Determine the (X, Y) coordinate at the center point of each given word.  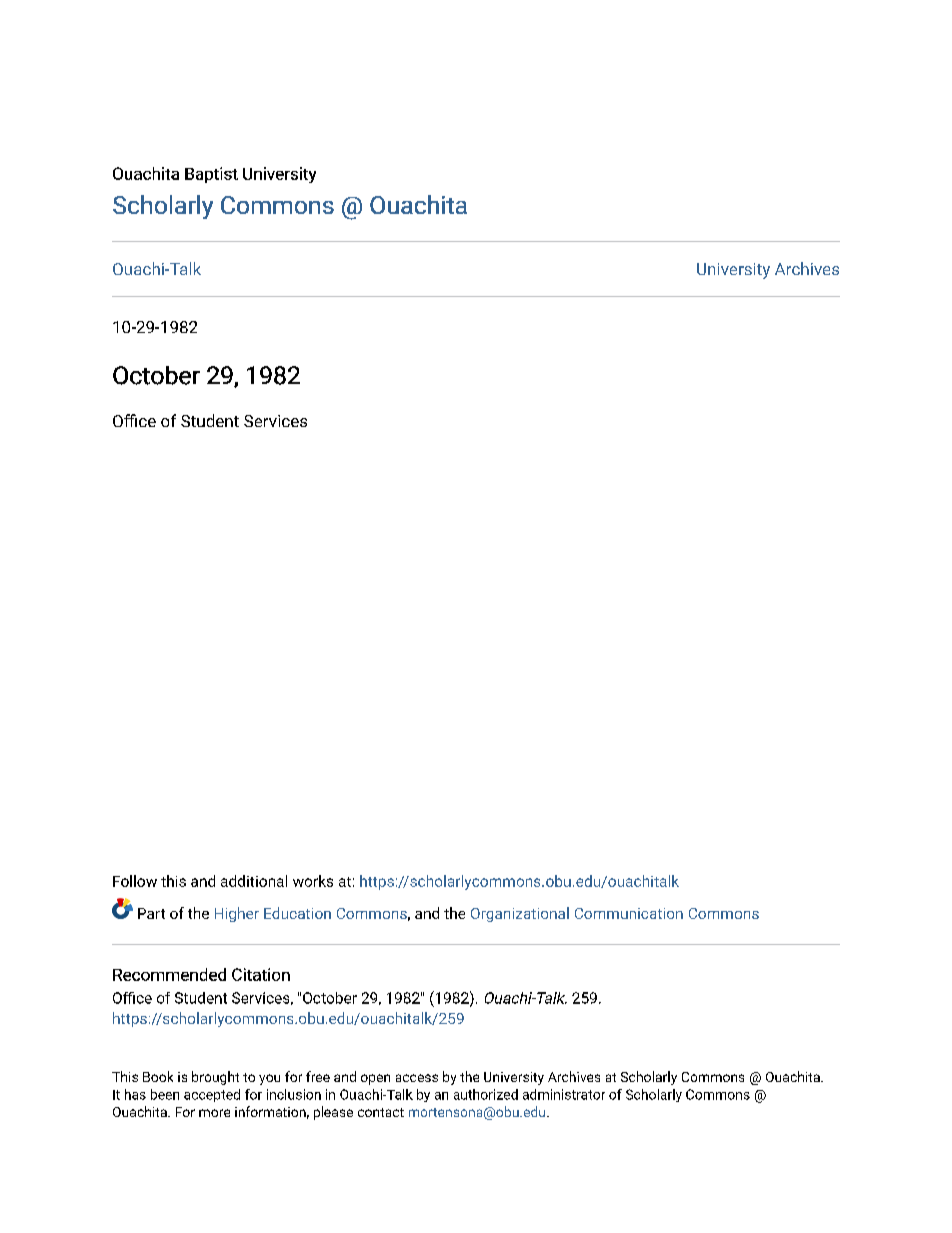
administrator (564, 1094)
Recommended (169, 974)
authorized (486, 1094)
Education (297, 913)
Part (151, 913)
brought (215, 1078)
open (375, 1079)
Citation (261, 974)
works (313, 881)
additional (254, 881)
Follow (135, 881)
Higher (237, 914)
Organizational (520, 914)
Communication (629, 913)
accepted (212, 1095)
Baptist (211, 175)
